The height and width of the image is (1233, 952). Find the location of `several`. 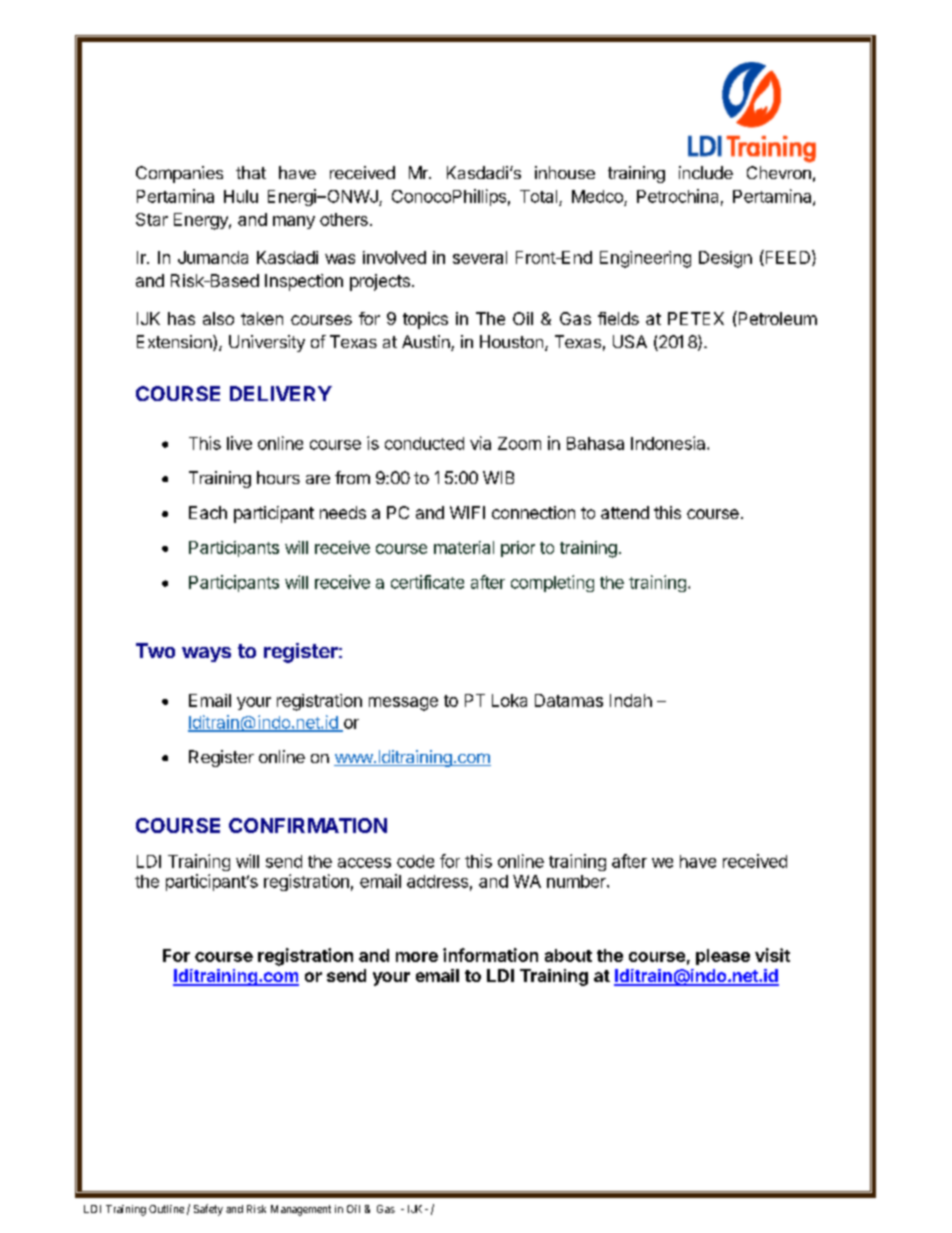

several is located at coordinates (480, 257).
